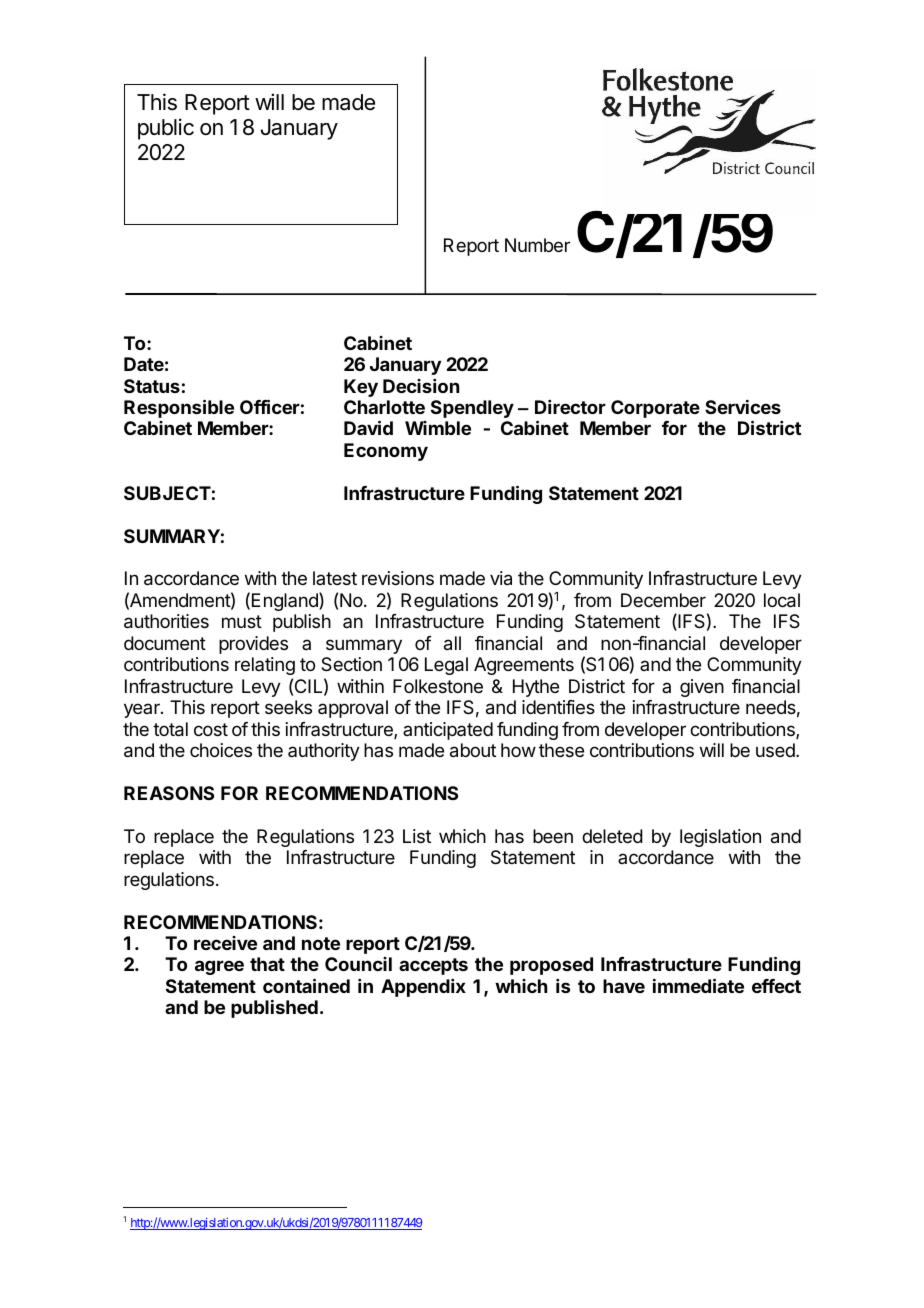 This image has height=1308, width=924. Describe the element at coordinates (225, 943) in the image. I see `receive` at that location.
